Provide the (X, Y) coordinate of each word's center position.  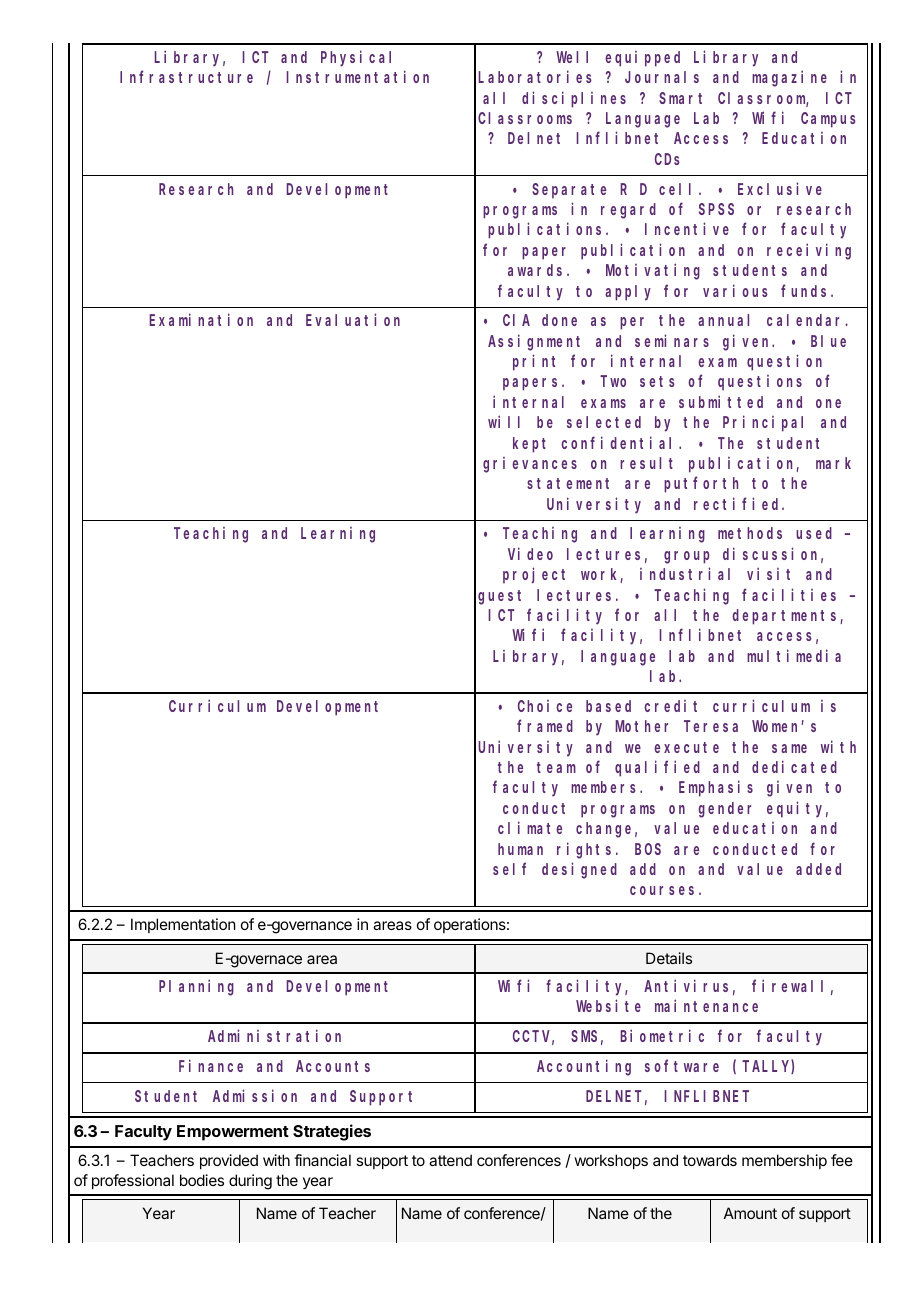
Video (530, 553)
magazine (789, 79)
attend (450, 1160)
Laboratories (535, 77)
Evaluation (353, 320)
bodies (202, 1180)
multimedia (794, 655)
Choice (545, 706)
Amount (750, 1213)
